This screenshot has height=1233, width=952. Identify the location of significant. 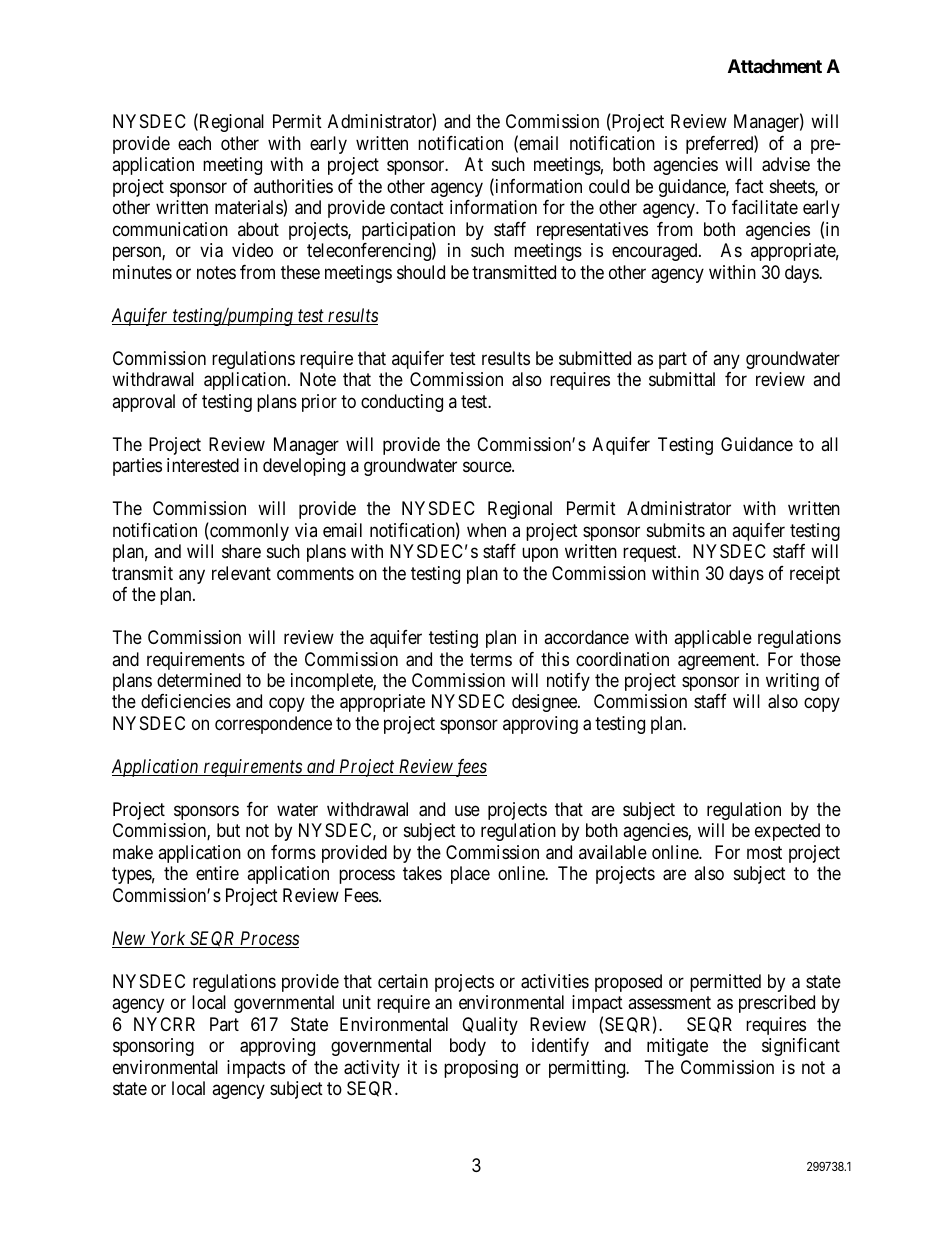
(801, 1047).
